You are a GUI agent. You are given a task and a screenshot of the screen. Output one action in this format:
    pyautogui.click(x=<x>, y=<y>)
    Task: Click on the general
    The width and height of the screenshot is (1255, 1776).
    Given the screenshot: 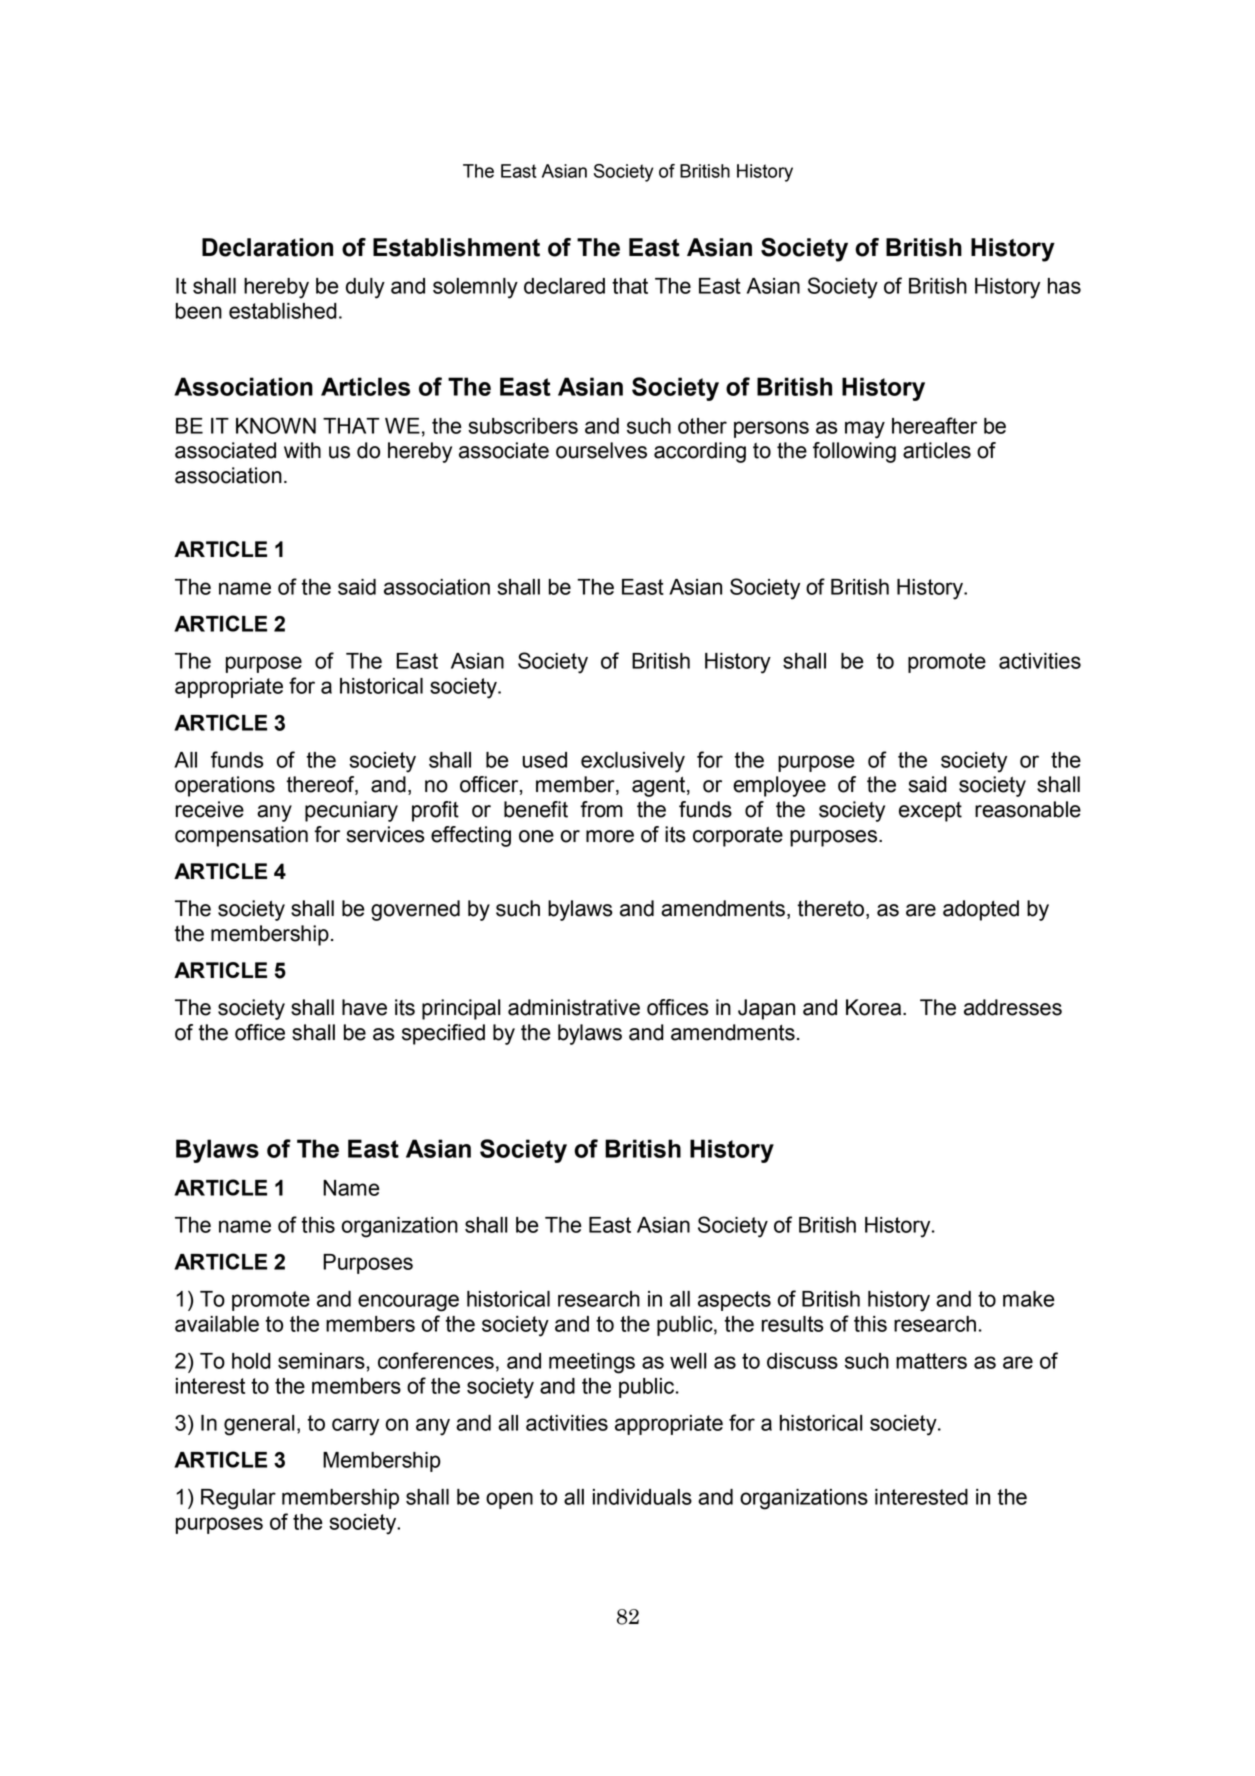 What is the action you would take?
    pyautogui.click(x=259, y=1425)
